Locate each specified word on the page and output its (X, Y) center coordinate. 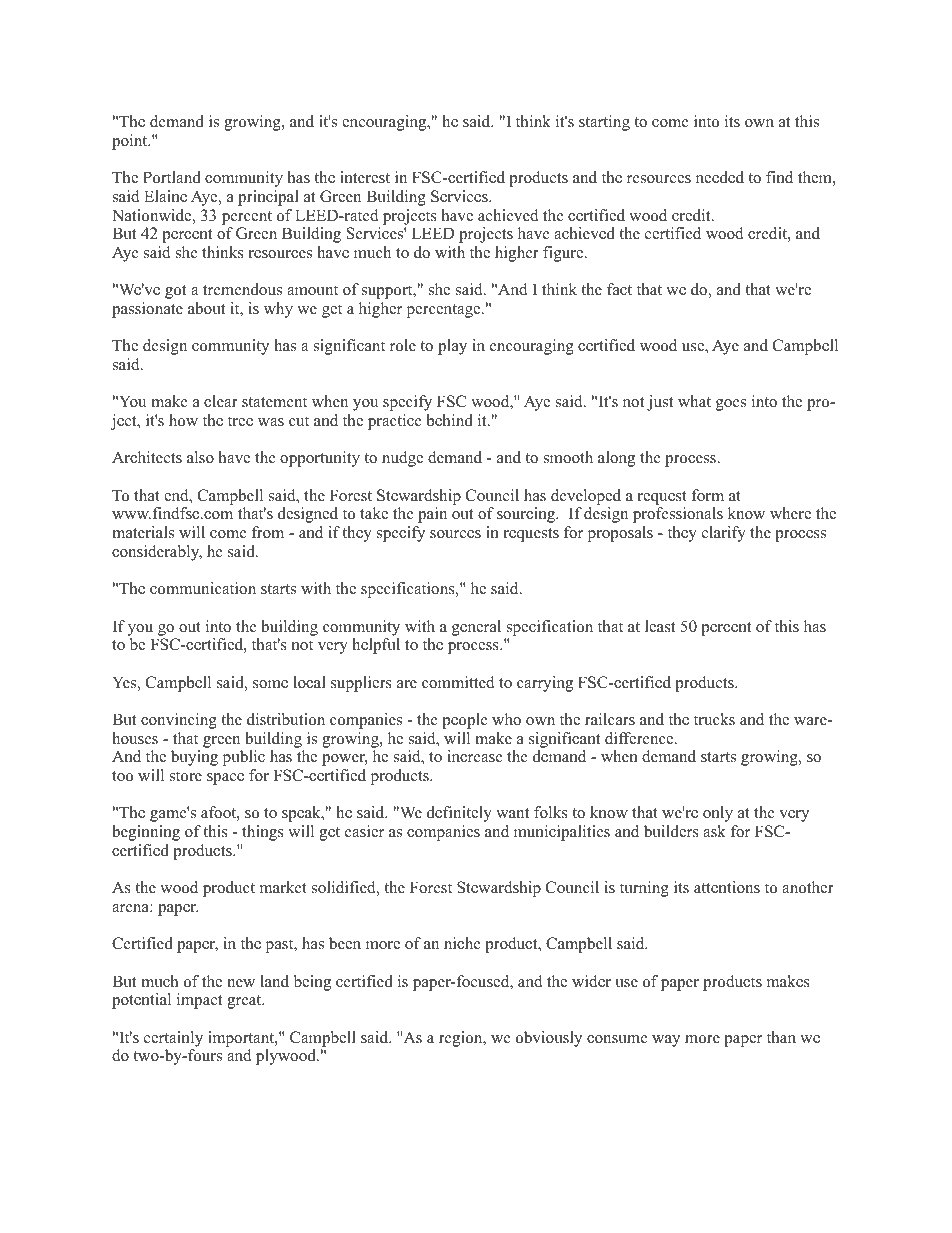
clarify (724, 534)
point (131, 142)
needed (720, 177)
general (476, 628)
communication (203, 588)
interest (365, 177)
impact (199, 1001)
